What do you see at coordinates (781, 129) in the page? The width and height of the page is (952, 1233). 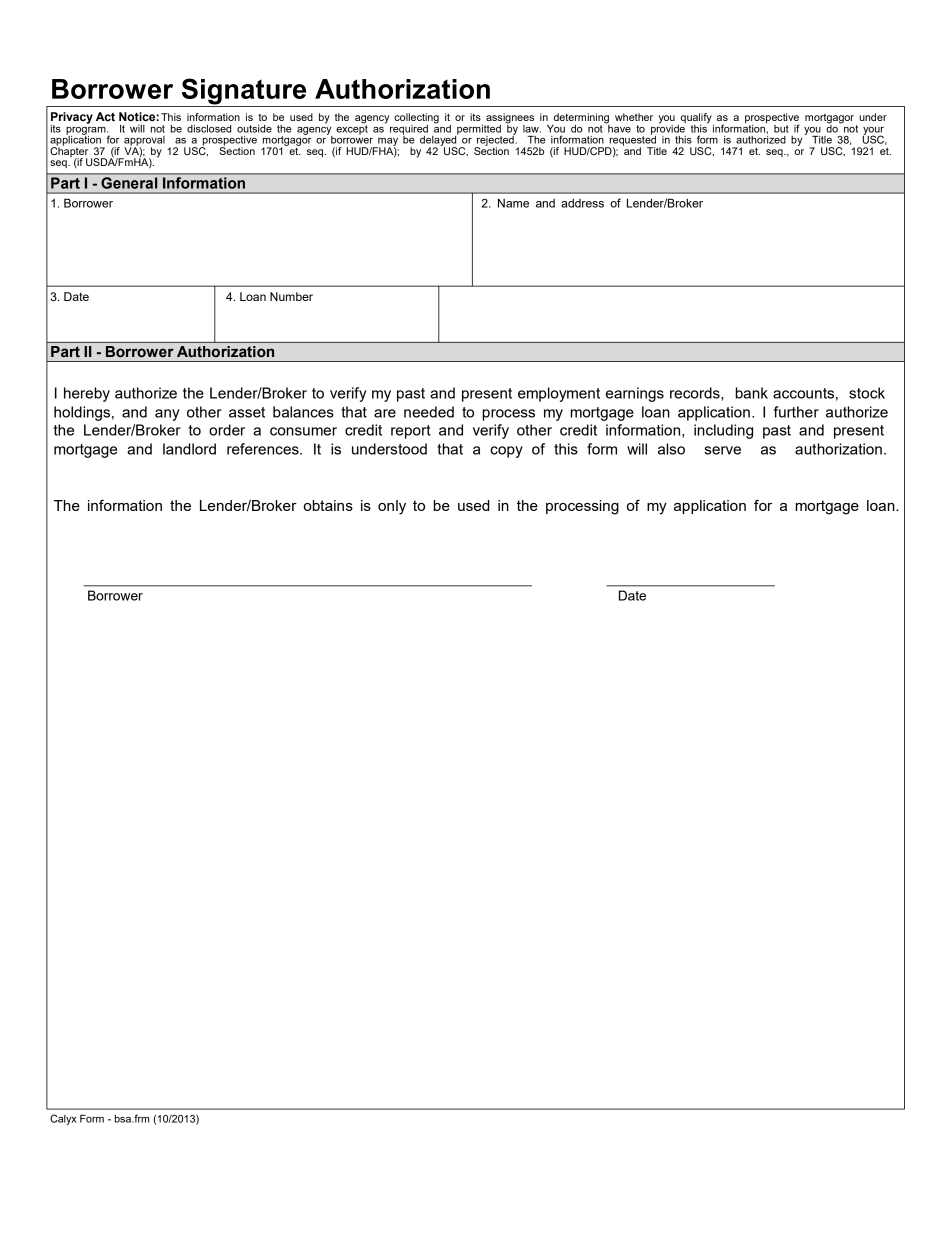 I see `but` at bounding box center [781, 129].
